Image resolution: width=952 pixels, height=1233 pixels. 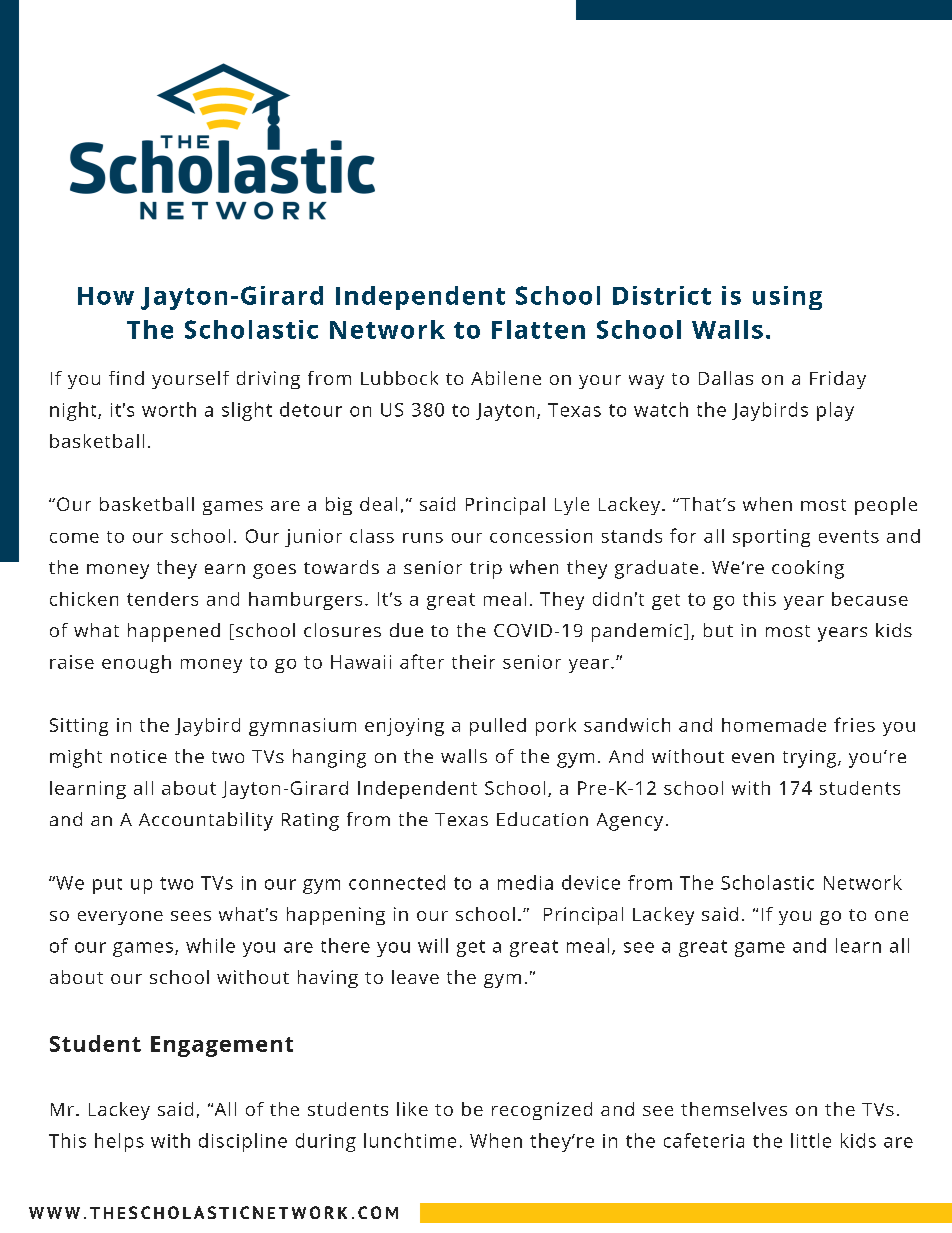 What do you see at coordinates (630, 822) in the screenshot?
I see `Agency` at bounding box center [630, 822].
